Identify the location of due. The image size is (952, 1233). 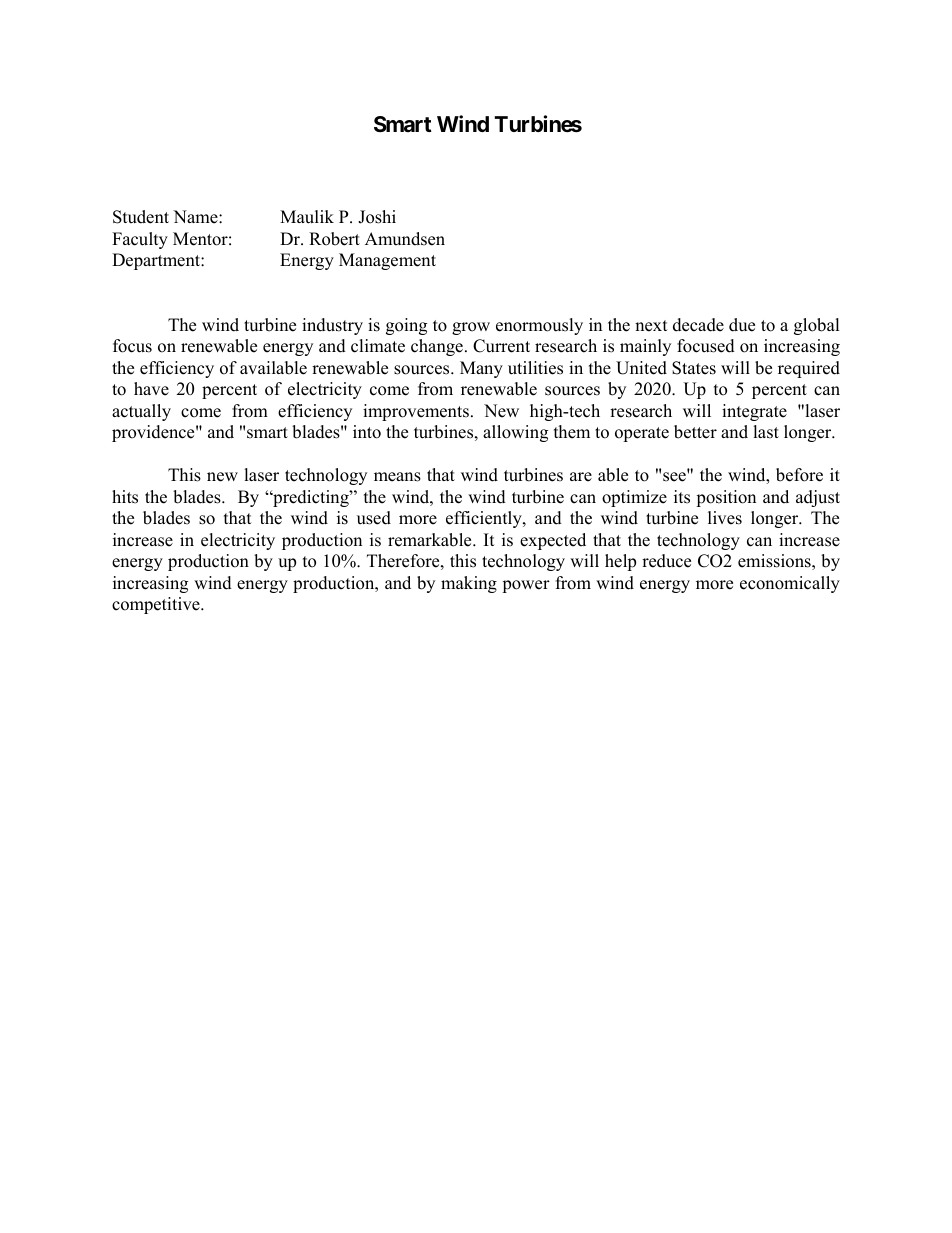
(742, 325).
